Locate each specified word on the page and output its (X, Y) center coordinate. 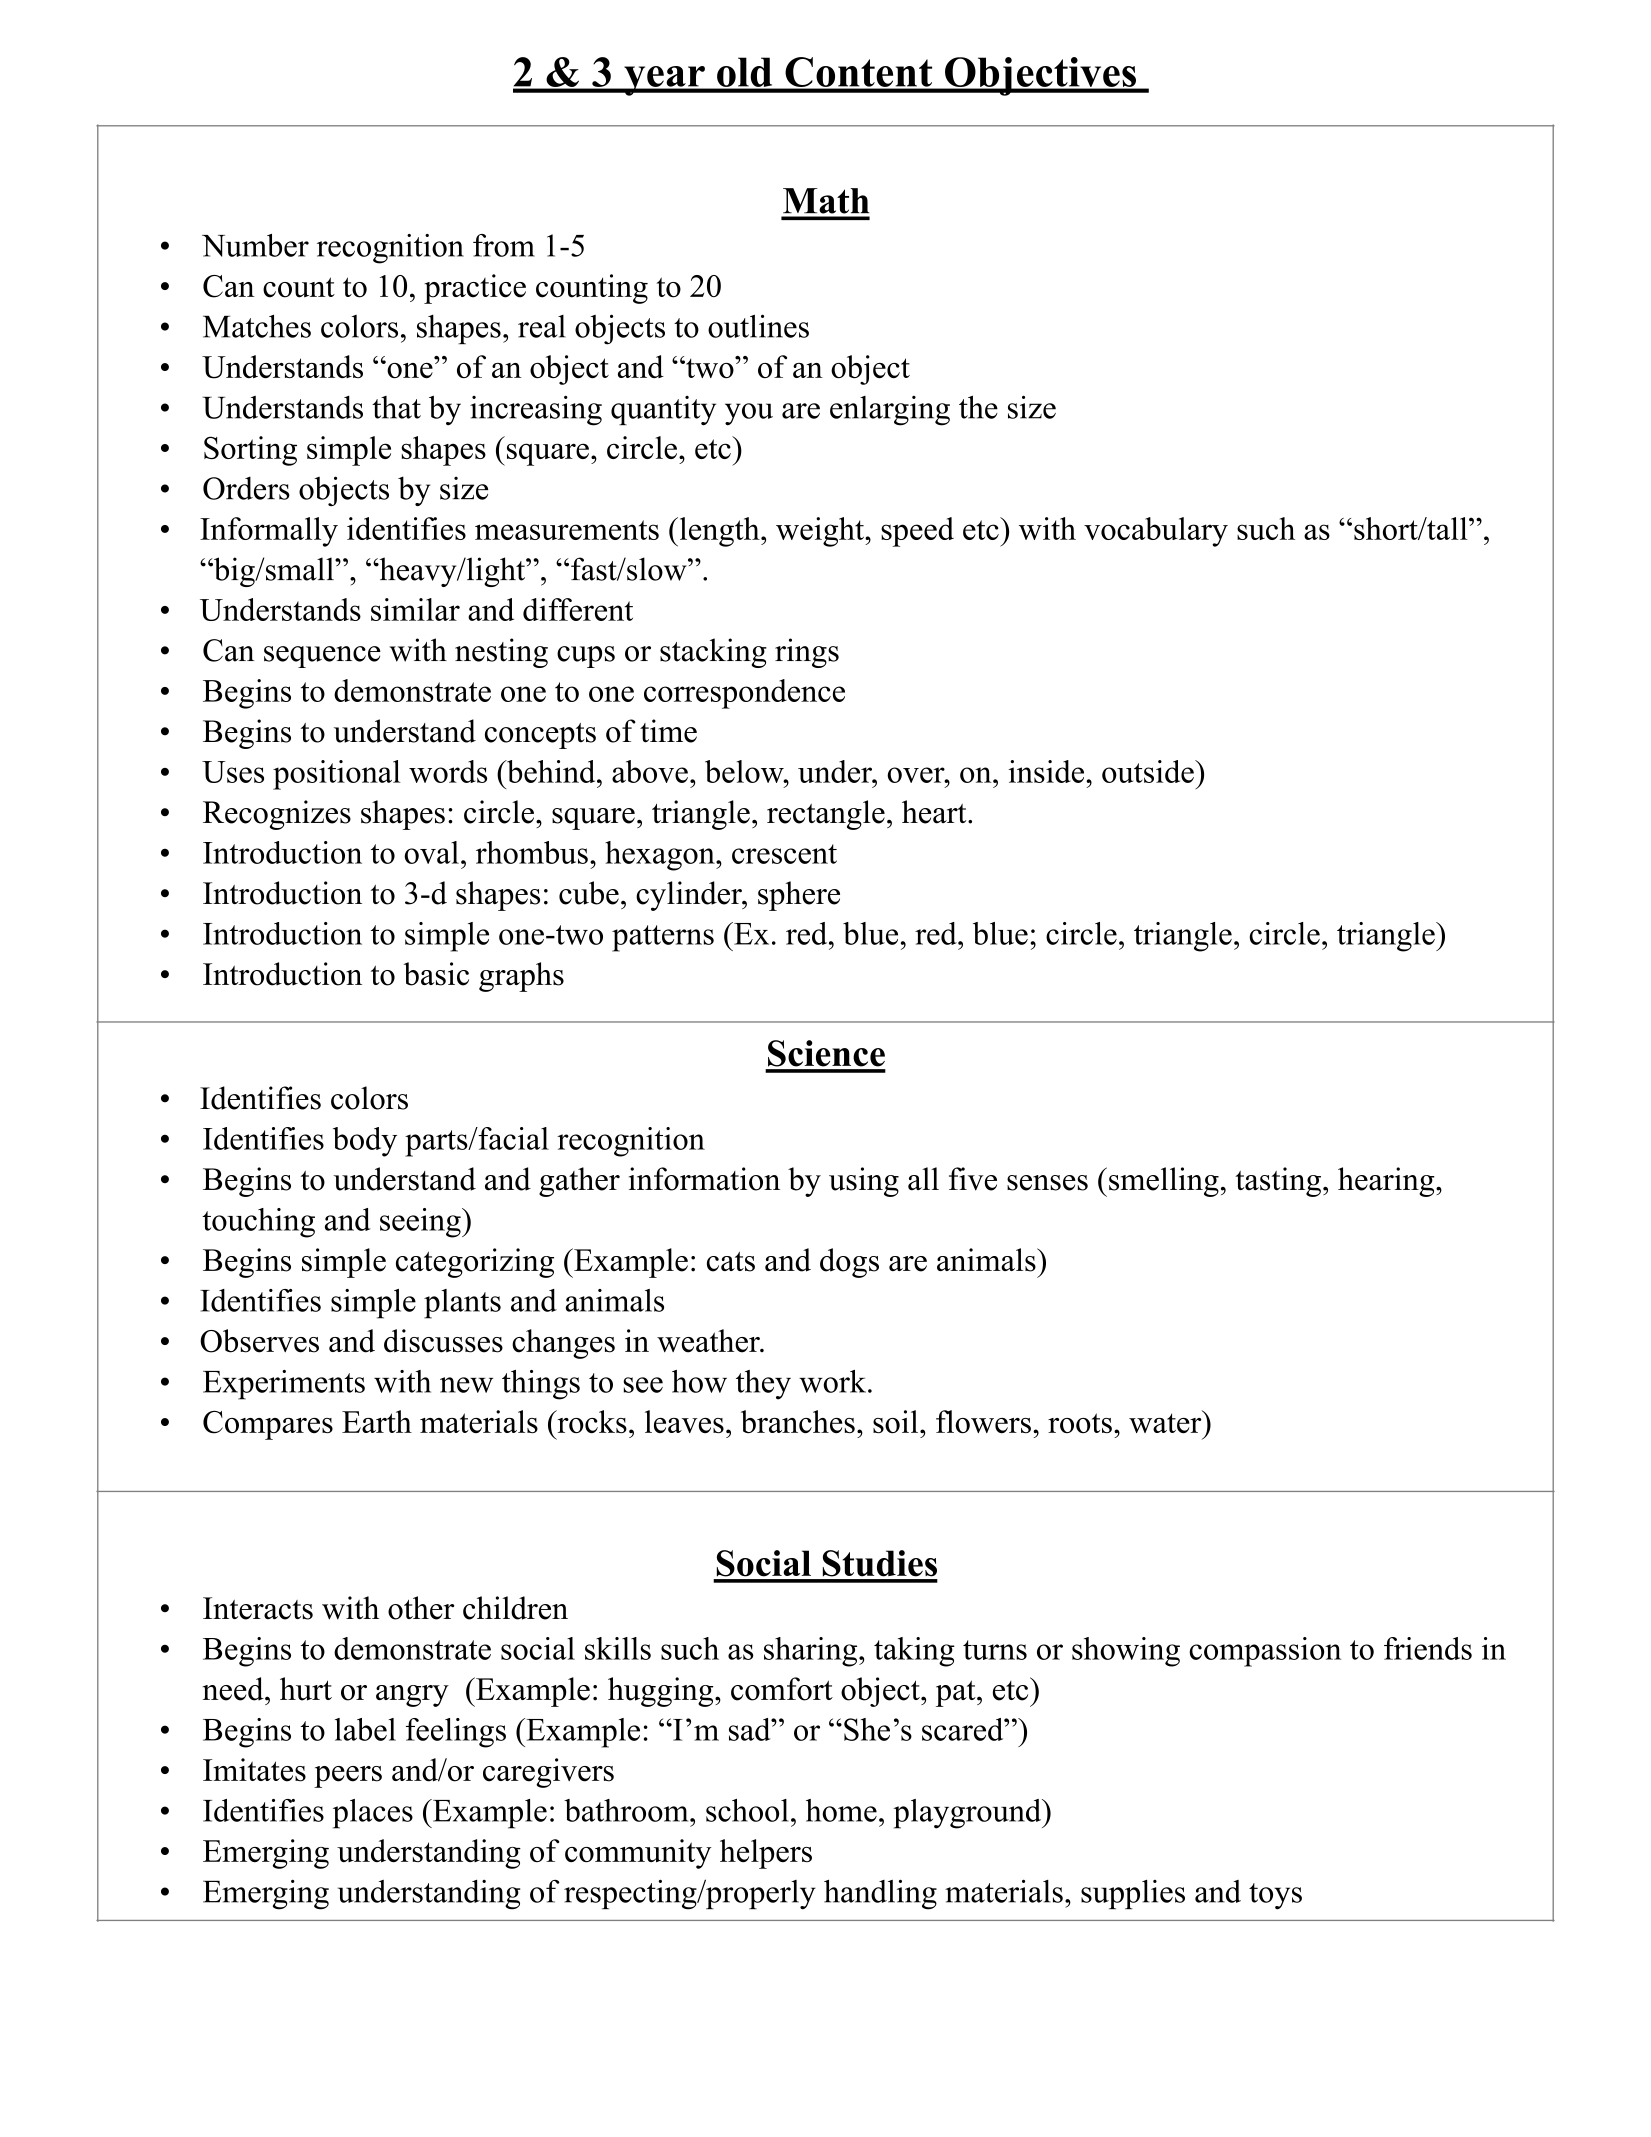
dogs (849, 1263)
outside (1149, 771)
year (664, 81)
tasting (1279, 1182)
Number (255, 245)
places (373, 1814)
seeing (421, 1223)
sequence (322, 657)
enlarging (890, 411)
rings (807, 653)
